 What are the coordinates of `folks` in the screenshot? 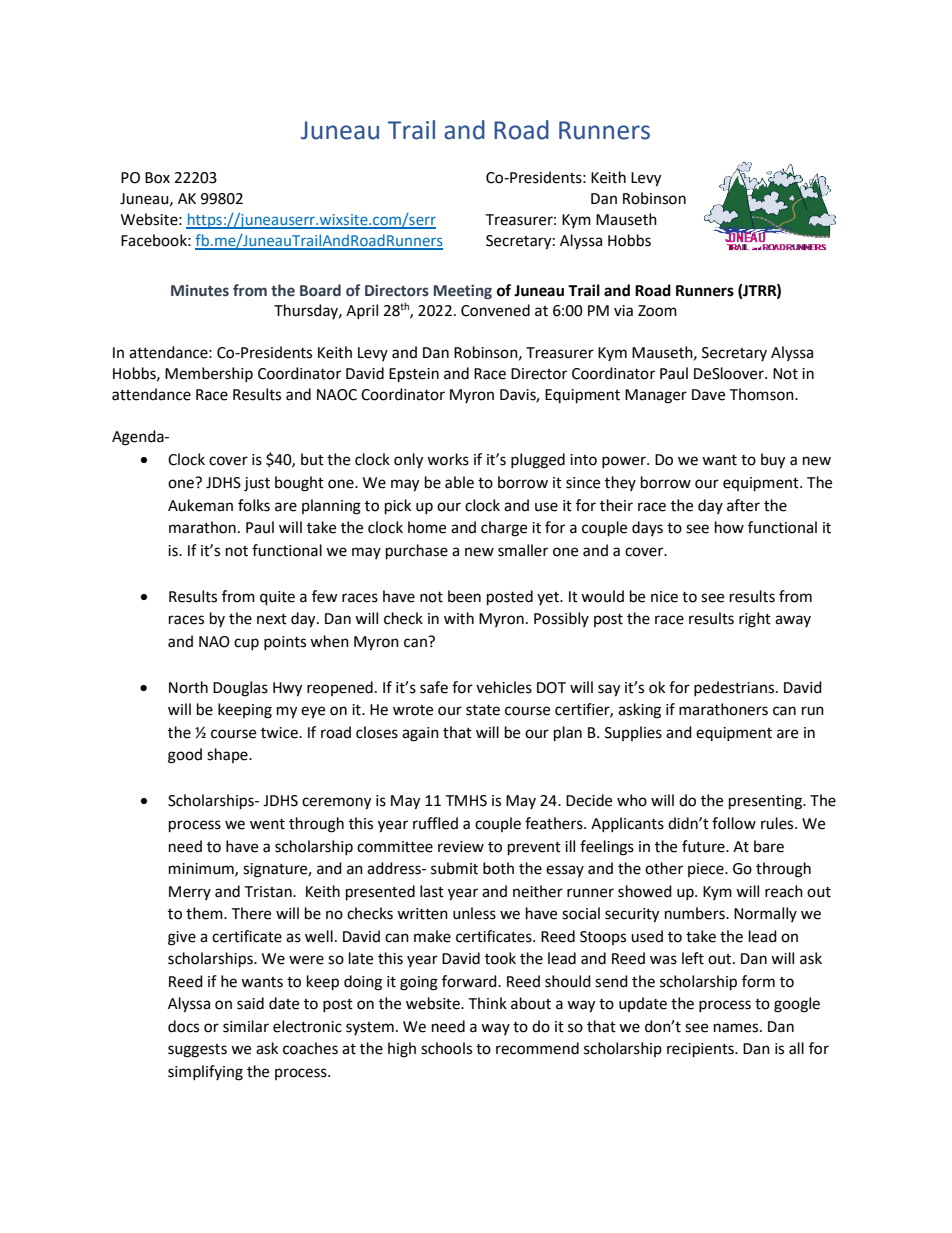 It's located at (254, 505).
